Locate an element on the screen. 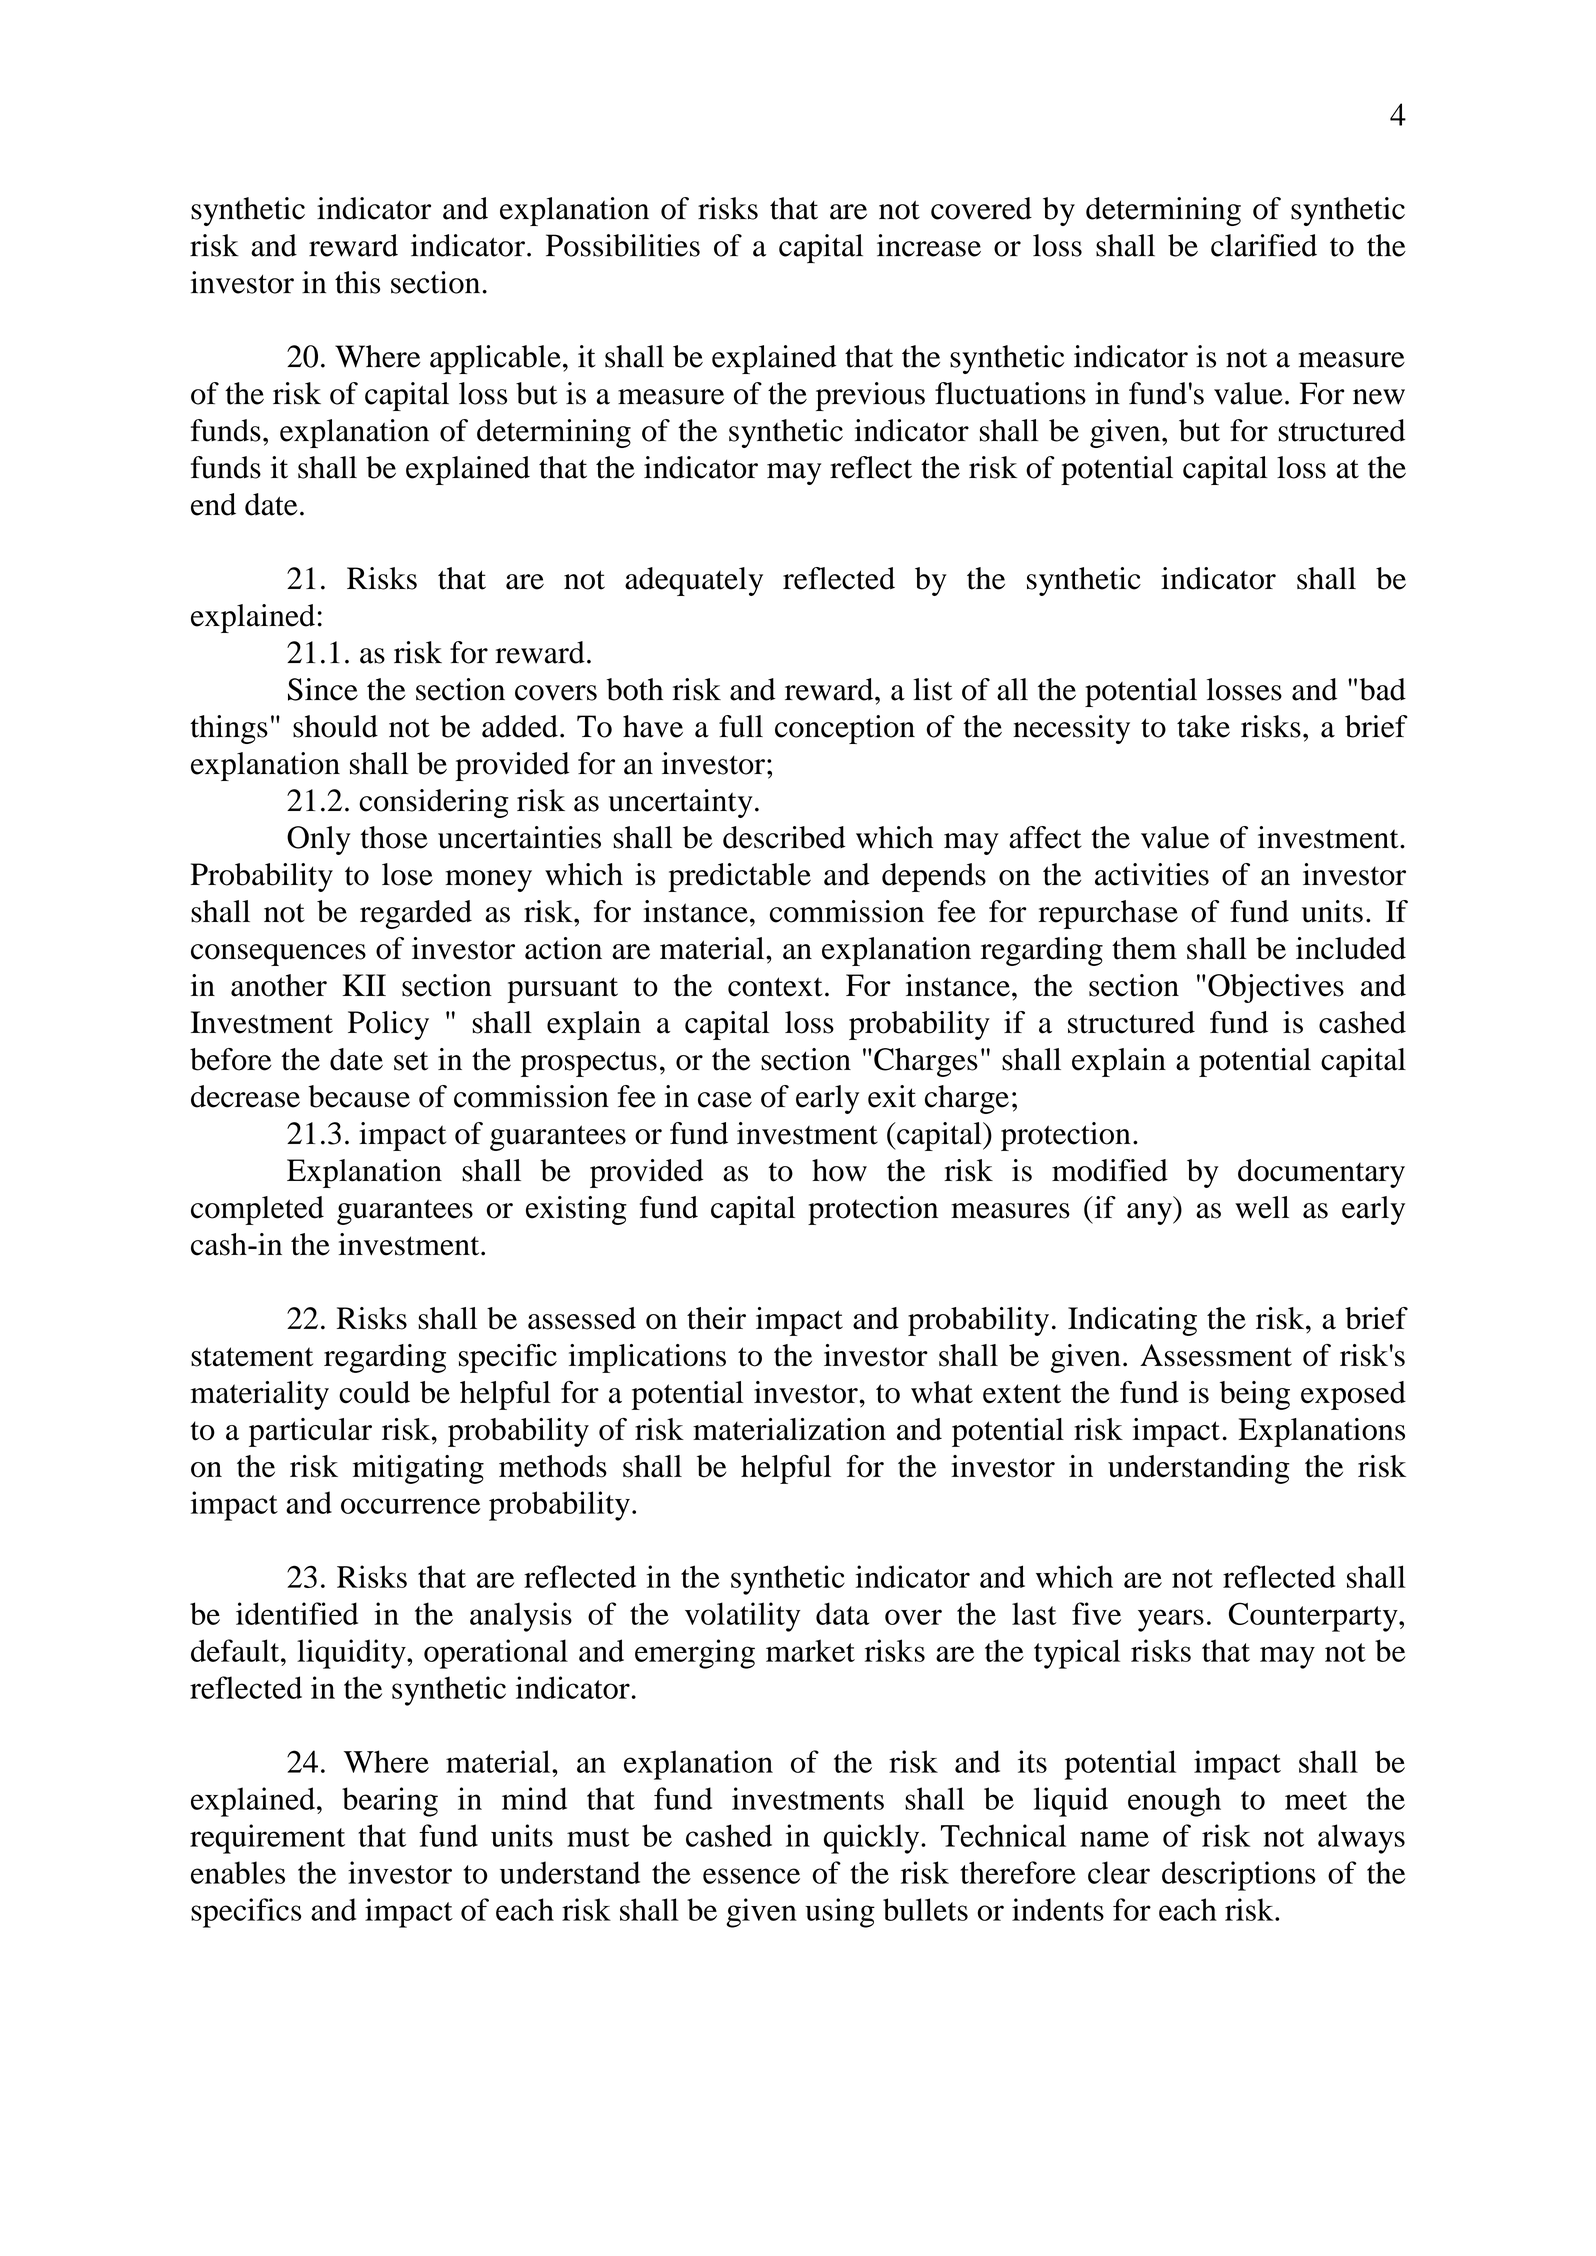 The image size is (1596, 2256). bearing is located at coordinates (390, 1802).
